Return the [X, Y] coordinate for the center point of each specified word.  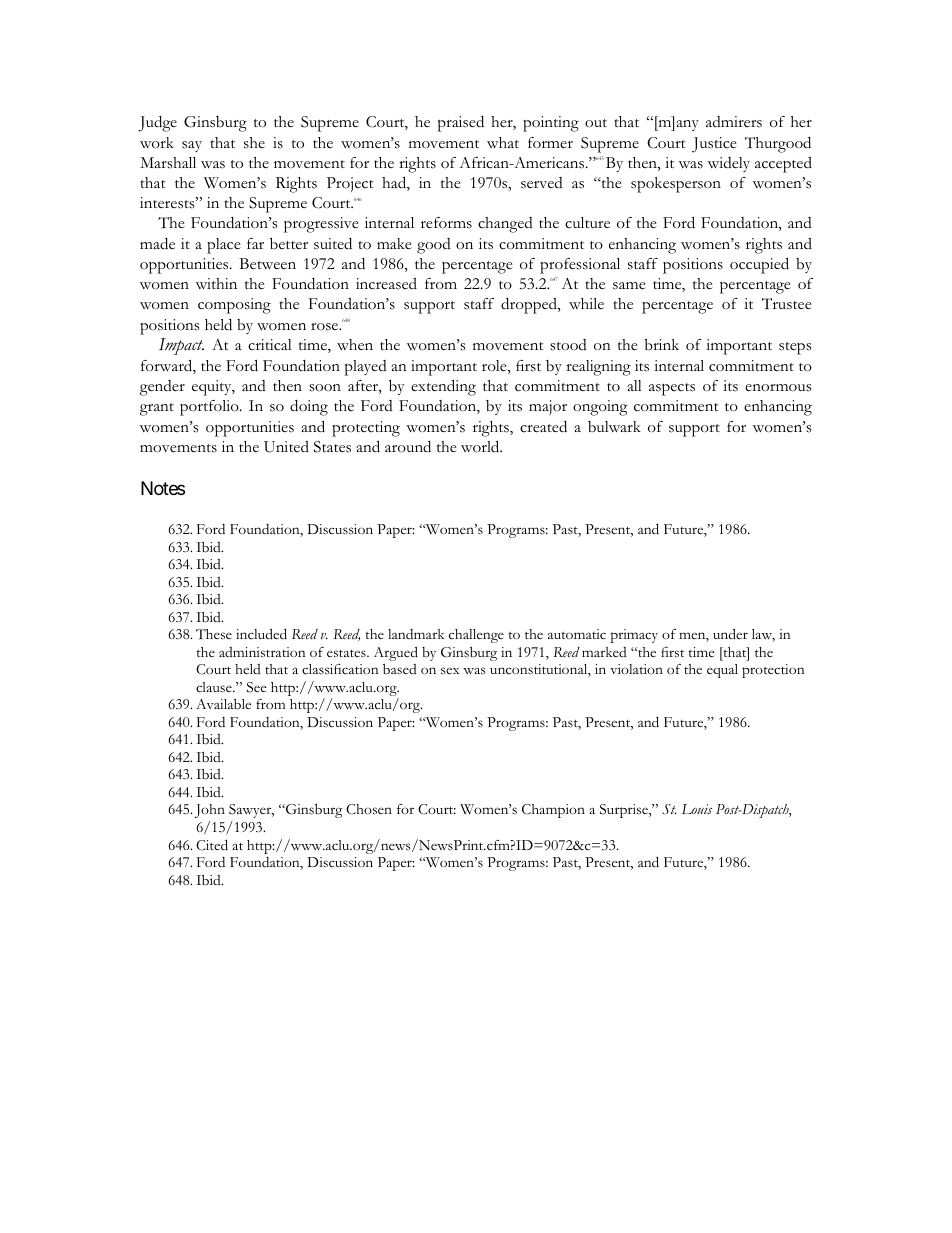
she [254, 143]
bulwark [614, 427]
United [286, 447]
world [481, 446]
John [210, 811]
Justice [714, 145]
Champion [553, 811]
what [503, 142]
